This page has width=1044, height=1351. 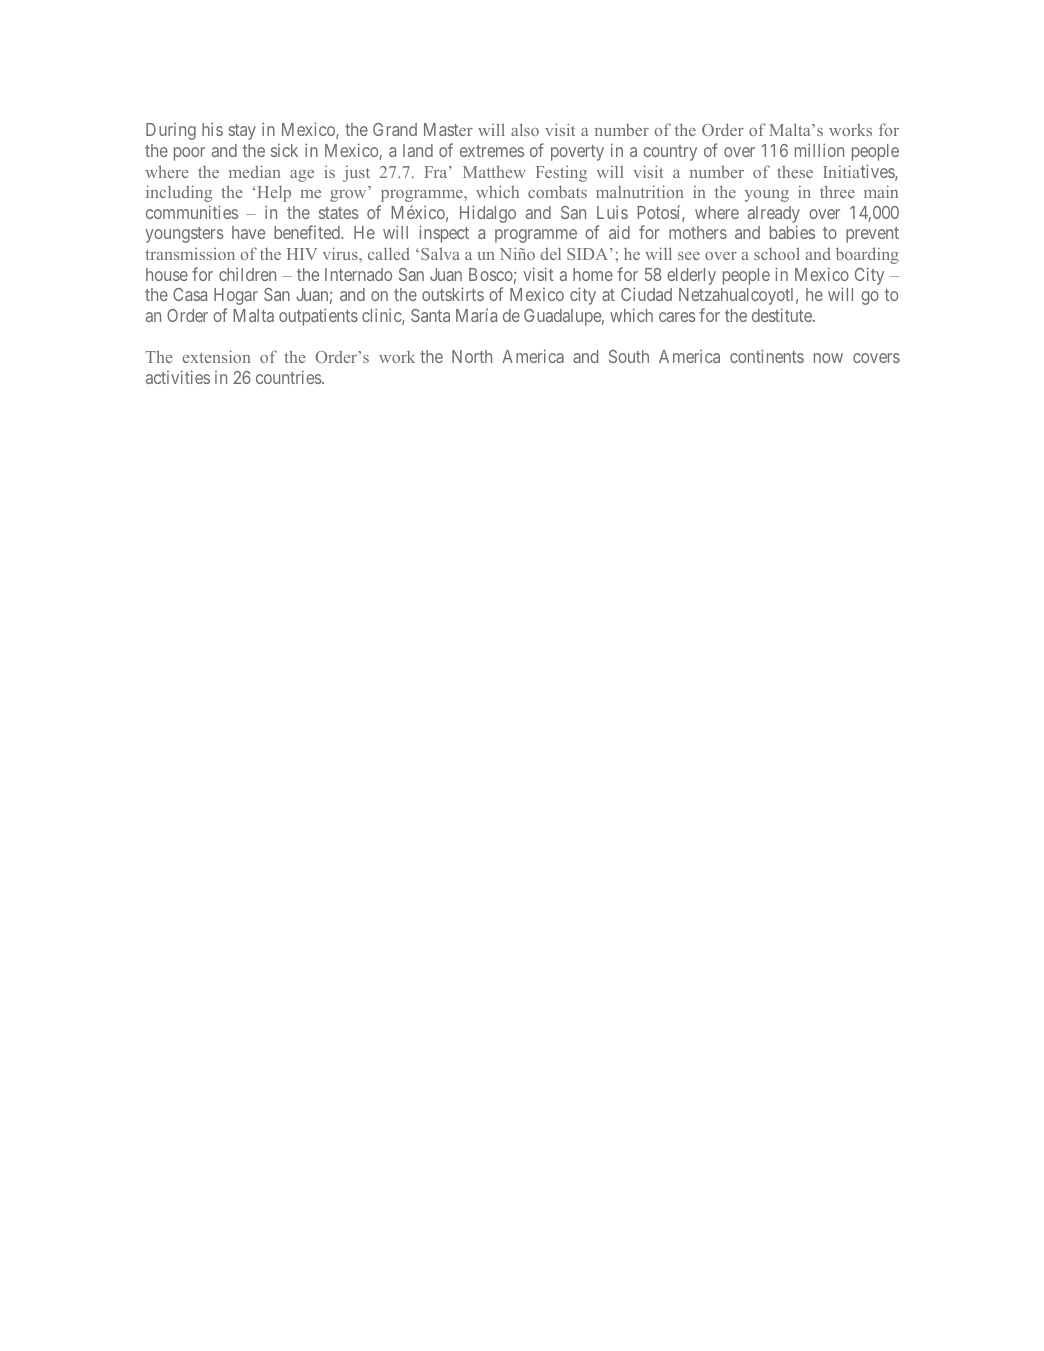 What do you see at coordinates (525, 129) in the page?
I see `also` at bounding box center [525, 129].
